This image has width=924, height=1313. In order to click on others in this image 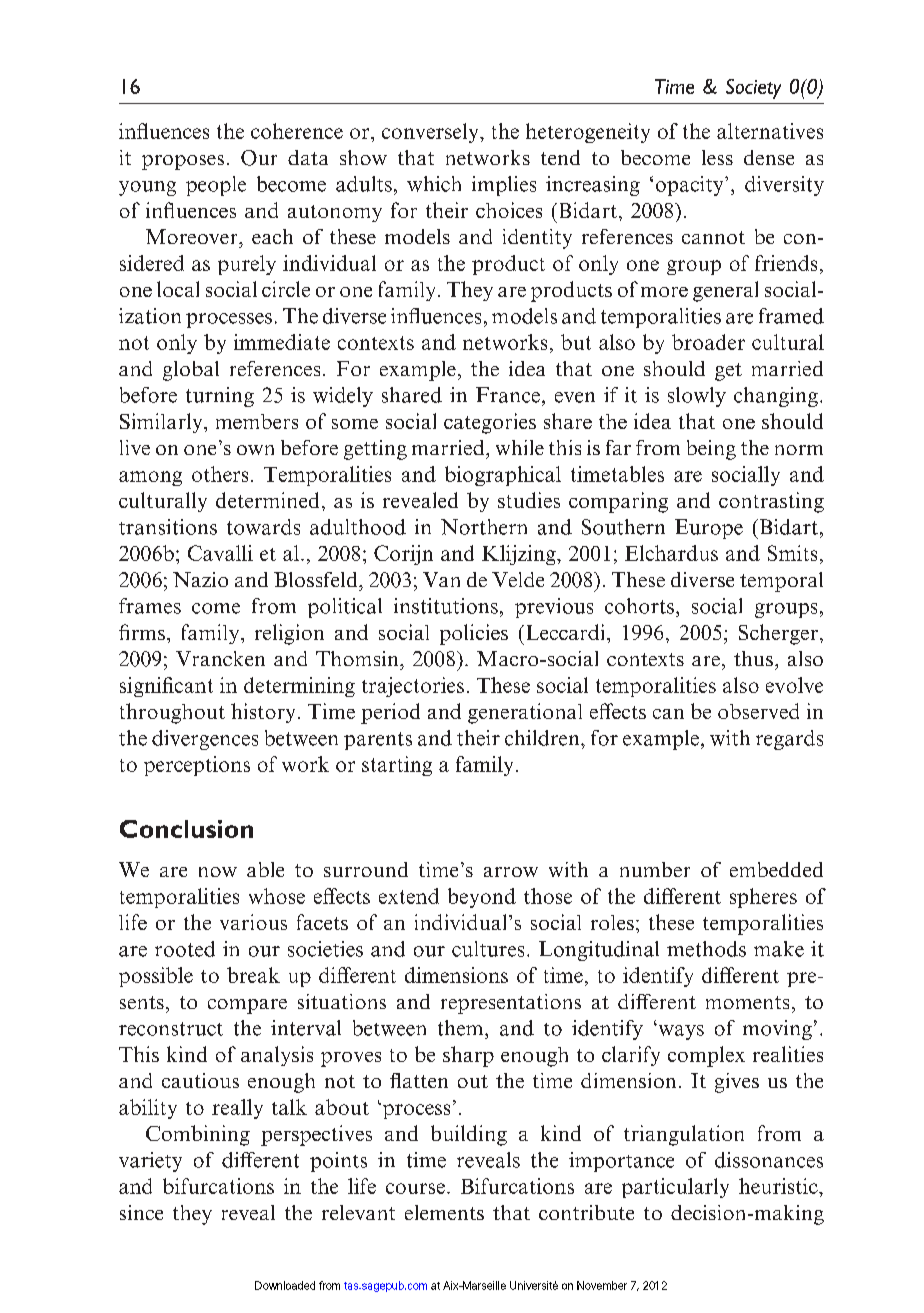, I will do `click(220, 474)`.
